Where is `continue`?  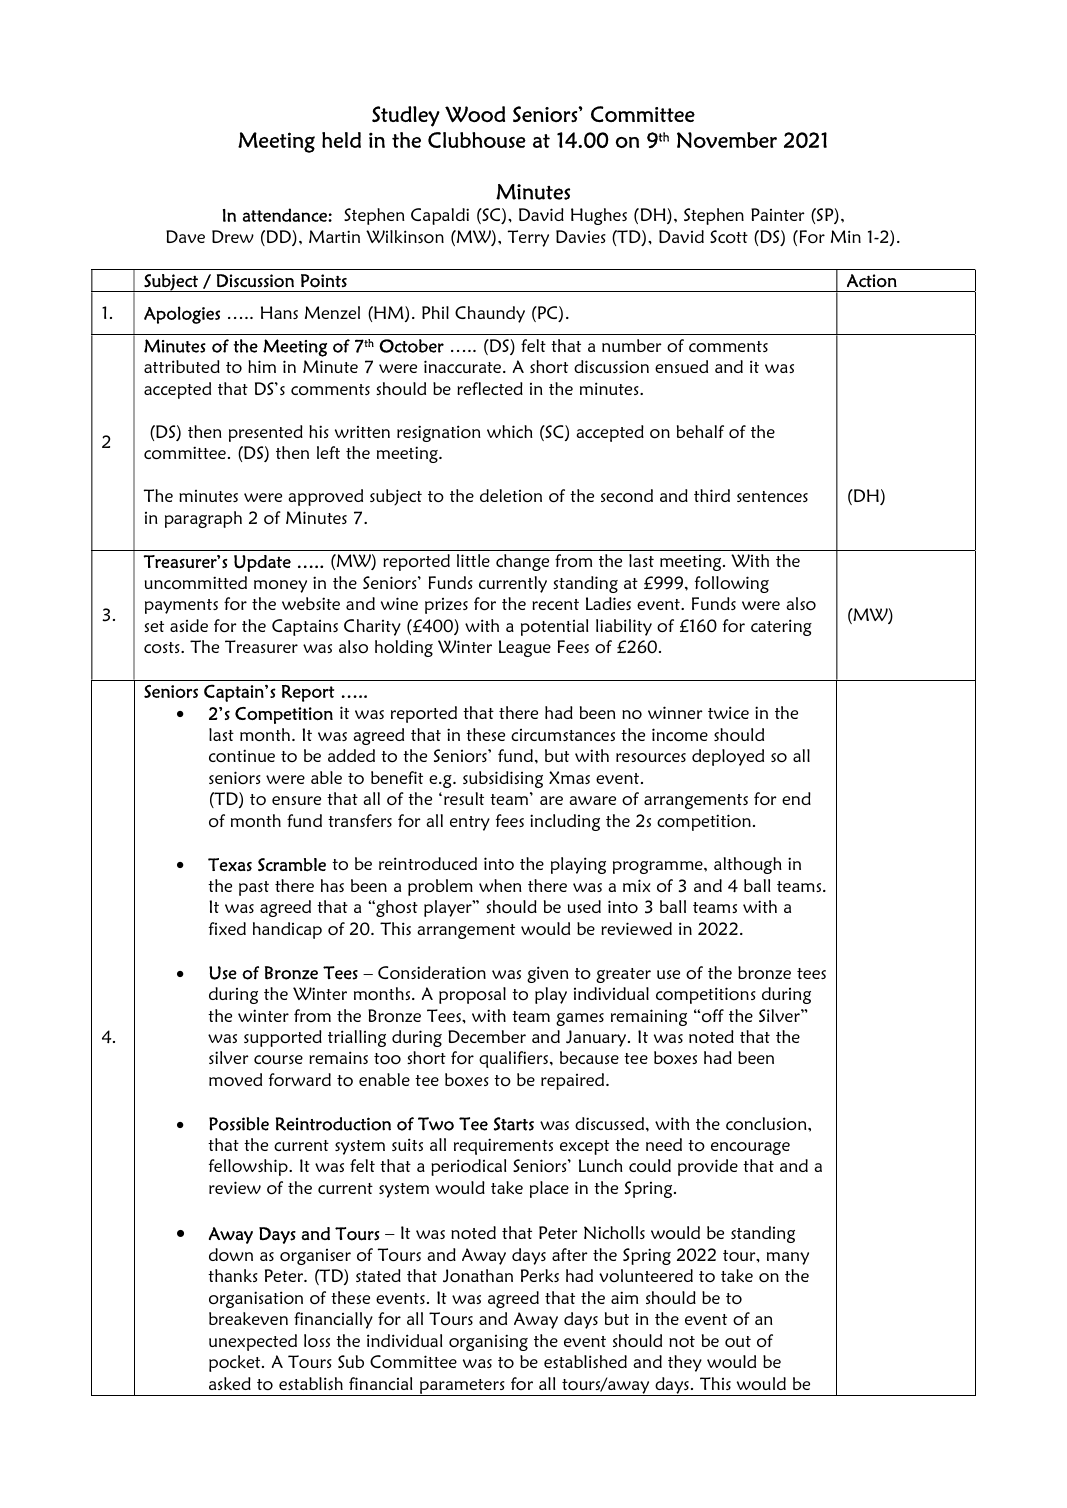
continue is located at coordinates (242, 755).
